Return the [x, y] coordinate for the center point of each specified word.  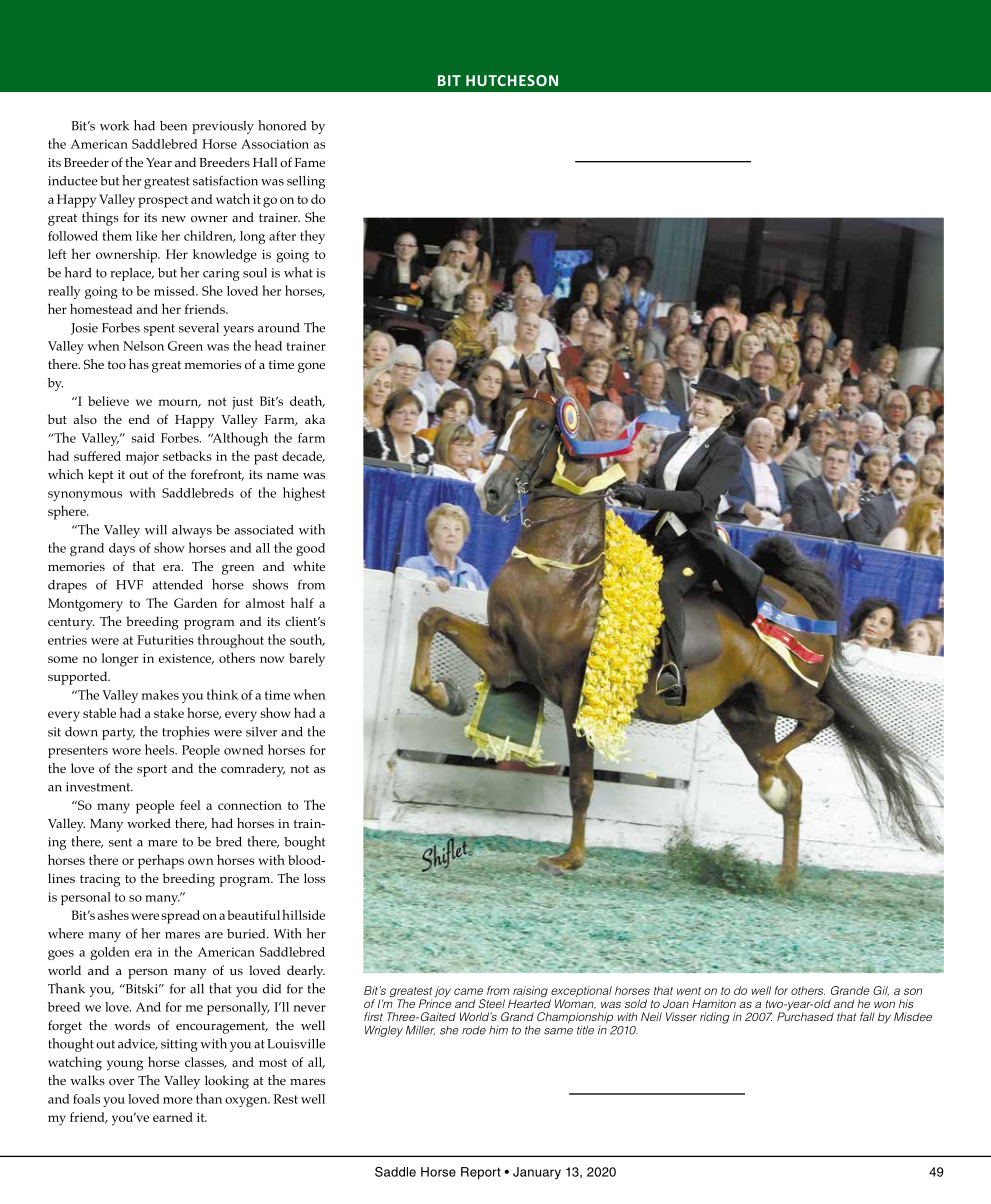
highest [304, 494]
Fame [310, 162]
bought [304, 843]
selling [306, 182]
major [142, 458]
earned [173, 1117]
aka [315, 419]
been [173, 126]
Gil [881, 991]
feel [190, 805]
